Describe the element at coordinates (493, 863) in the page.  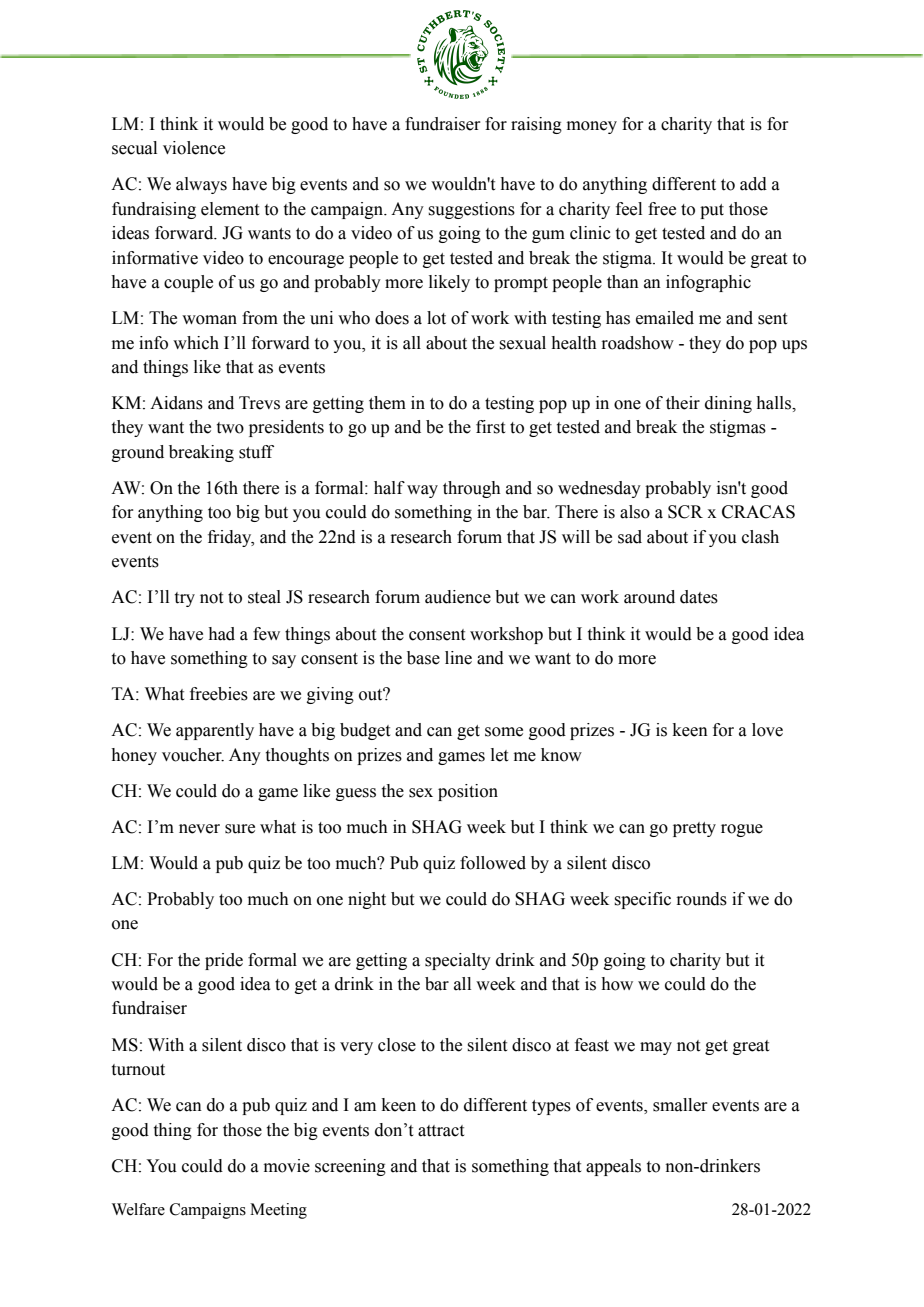
I see `followed` at that location.
